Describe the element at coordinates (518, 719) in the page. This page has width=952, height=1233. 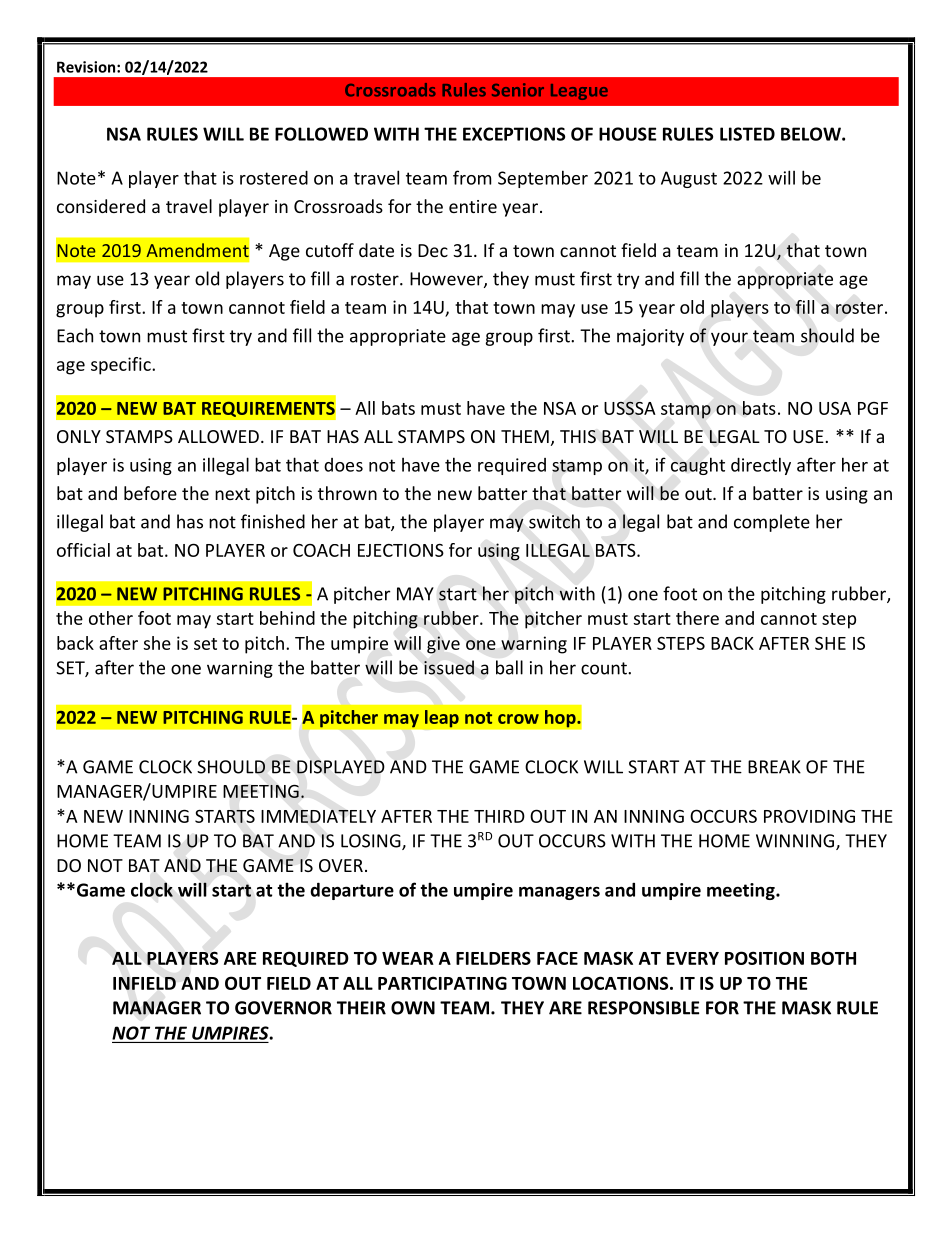
I see `crow` at that location.
